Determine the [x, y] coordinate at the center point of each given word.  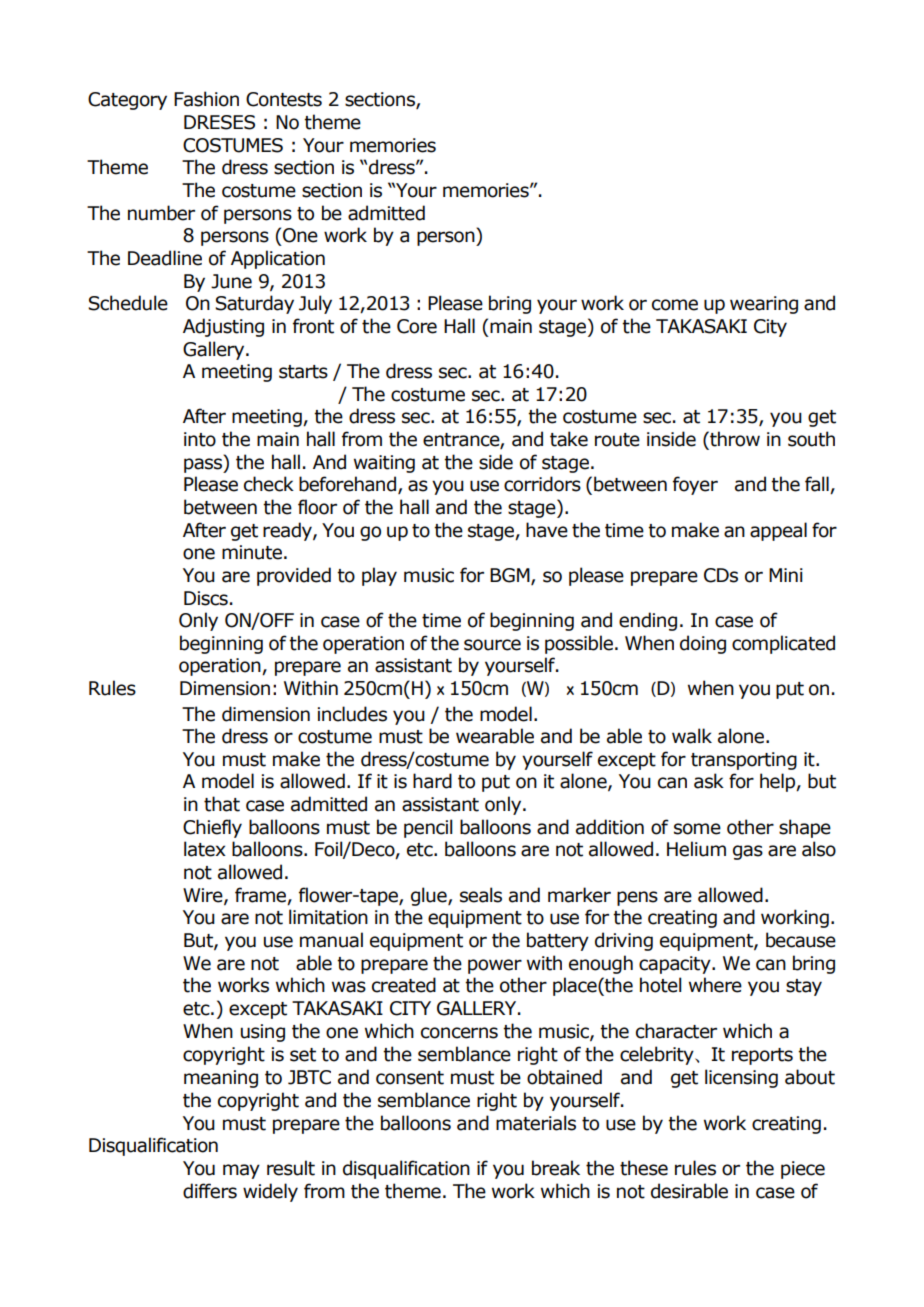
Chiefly [212, 828]
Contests [284, 99]
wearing [764, 305]
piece [803, 1170]
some [697, 829]
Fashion [206, 99]
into [200, 439]
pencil [428, 828]
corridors [542, 484]
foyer [695, 485]
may [241, 1171]
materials [536, 1123]
